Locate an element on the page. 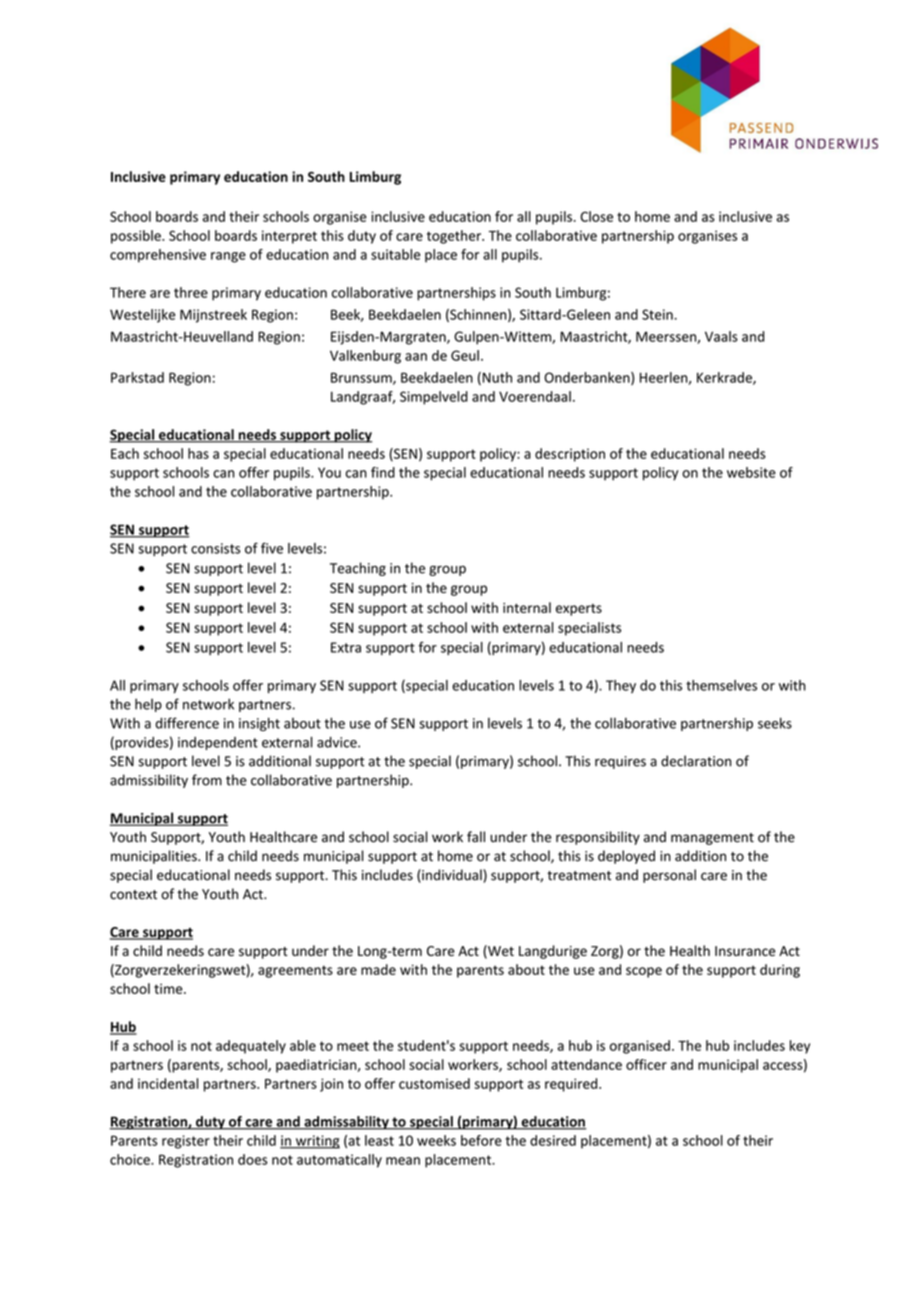 This image has width=924, height=1308. together is located at coordinates (455, 237).
